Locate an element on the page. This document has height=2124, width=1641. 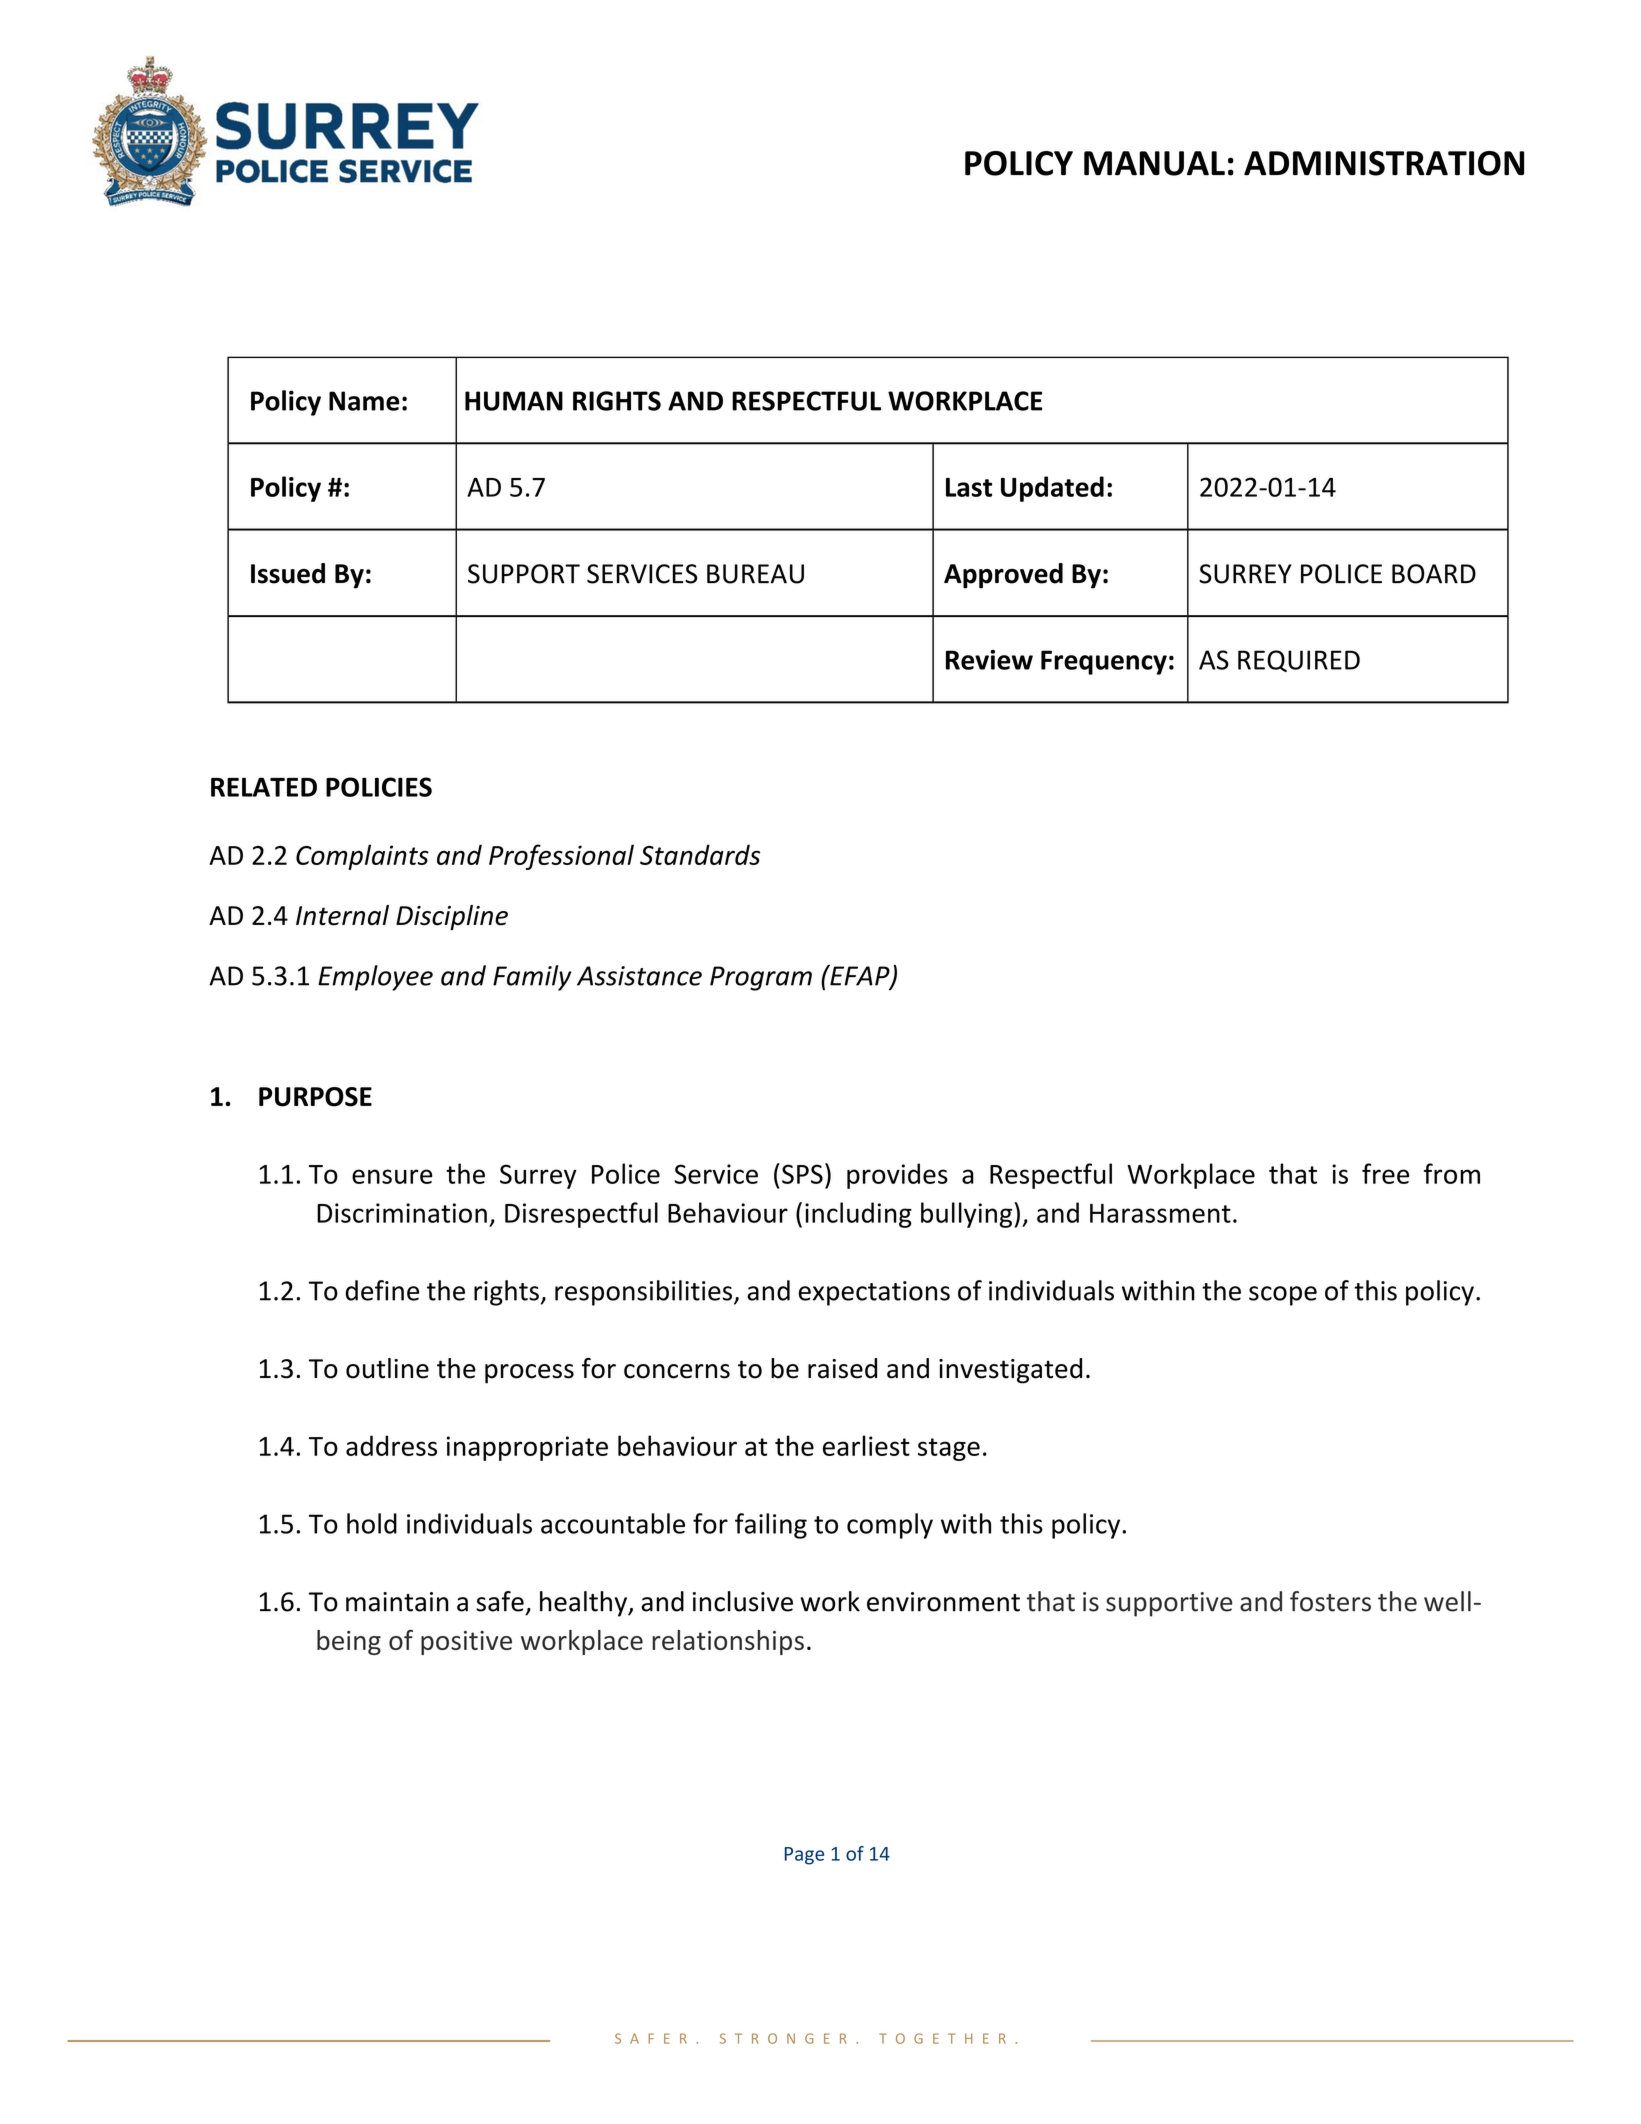
positive is located at coordinates (466, 1643).
